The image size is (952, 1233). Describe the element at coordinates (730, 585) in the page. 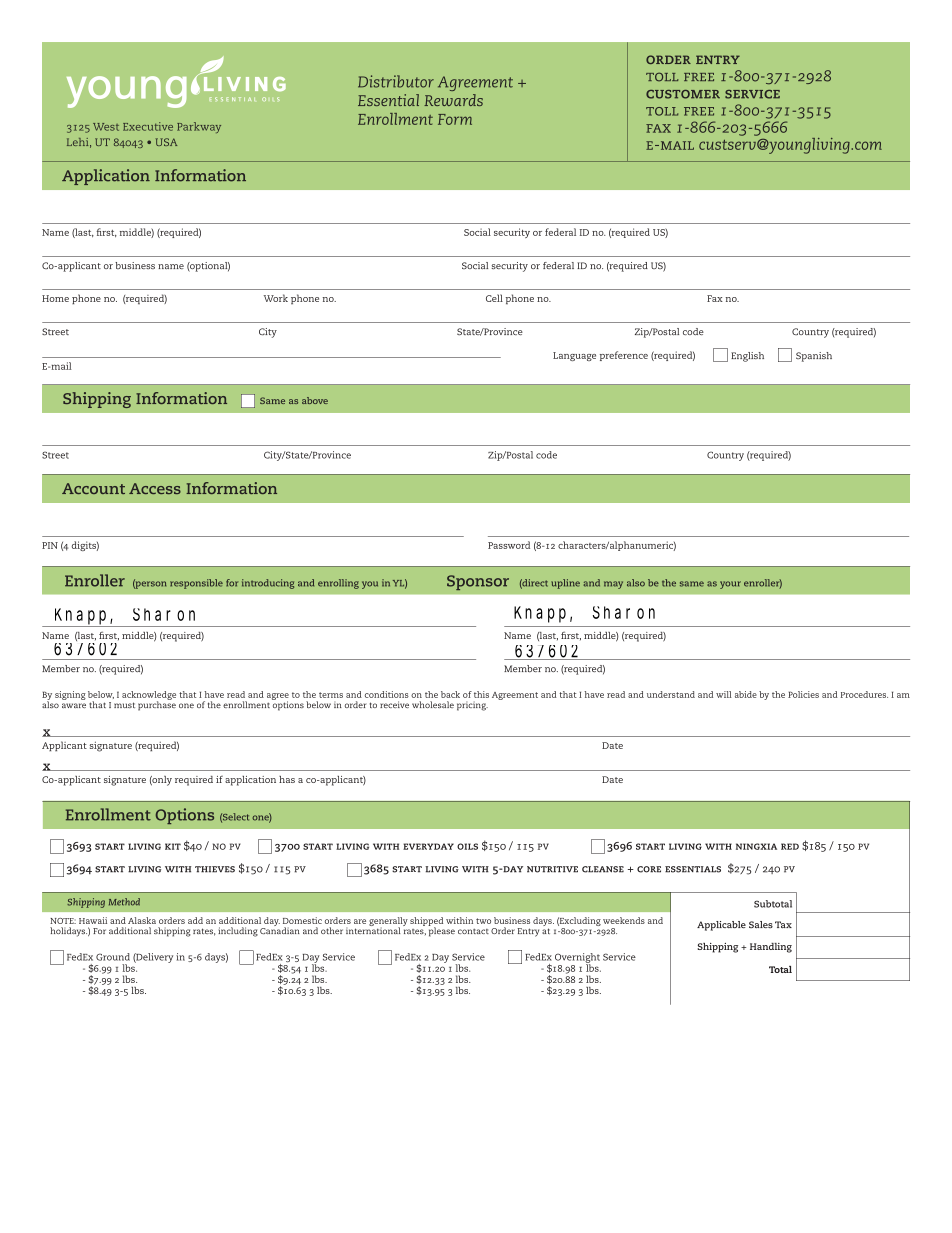

I see `your` at that location.
